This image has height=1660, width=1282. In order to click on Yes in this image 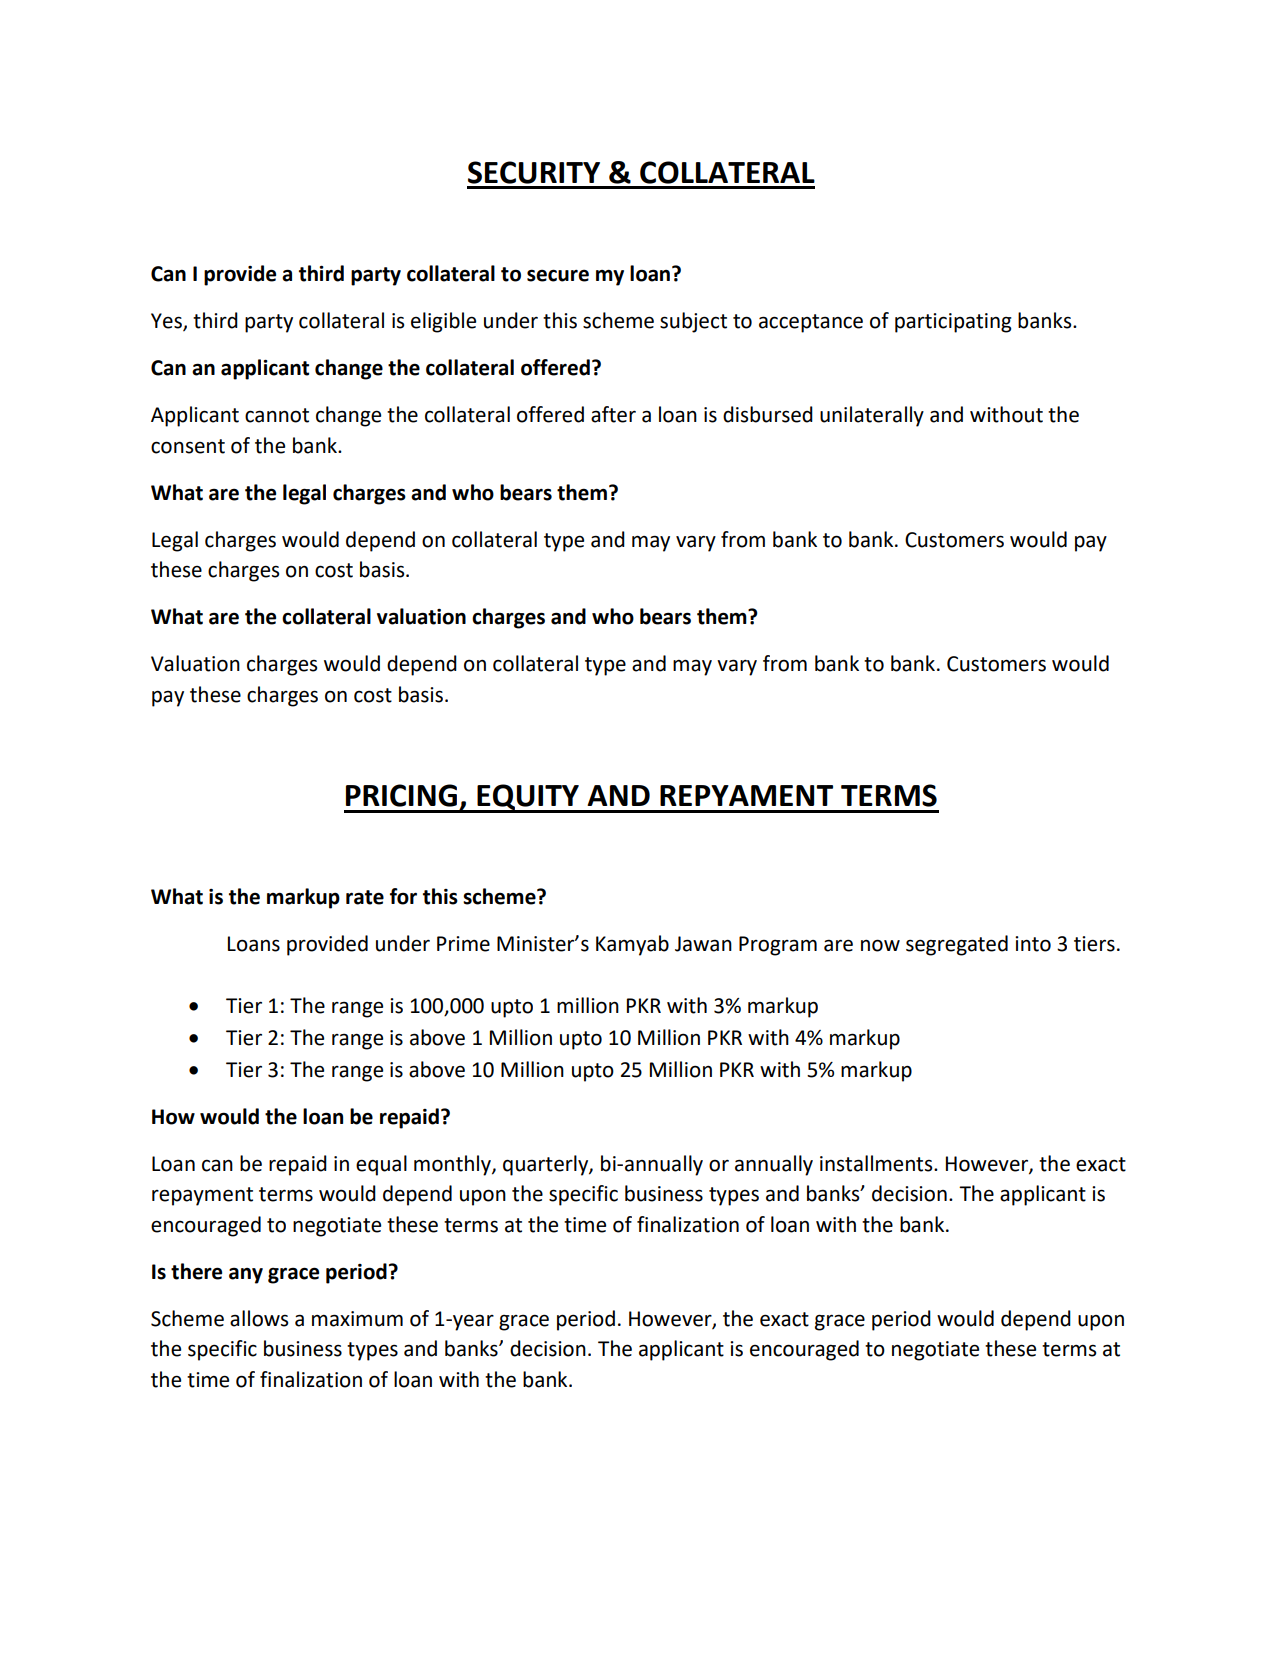, I will do `click(167, 321)`.
